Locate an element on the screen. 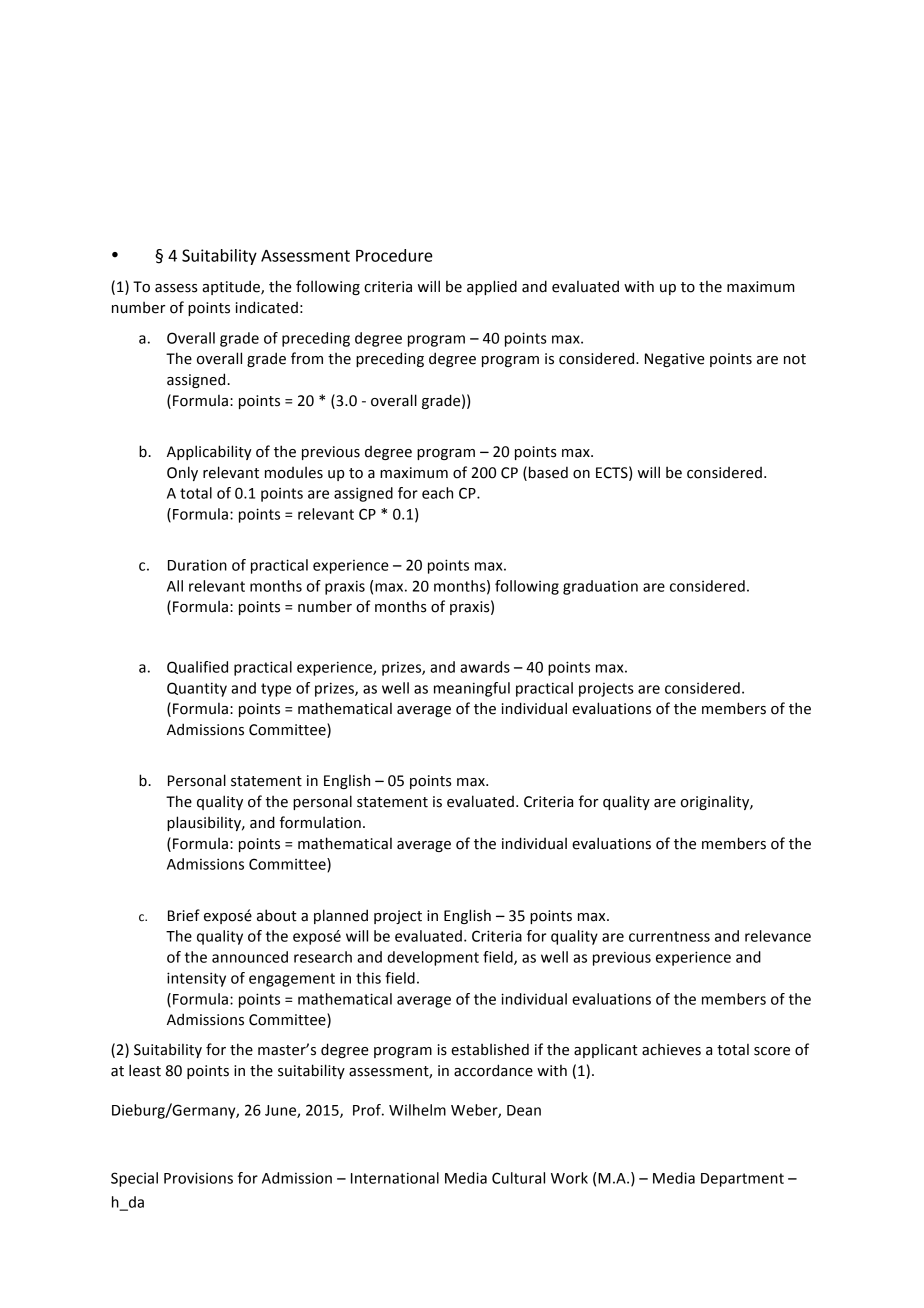 The image size is (924, 1308). each is located at coordinates (437, 493).
